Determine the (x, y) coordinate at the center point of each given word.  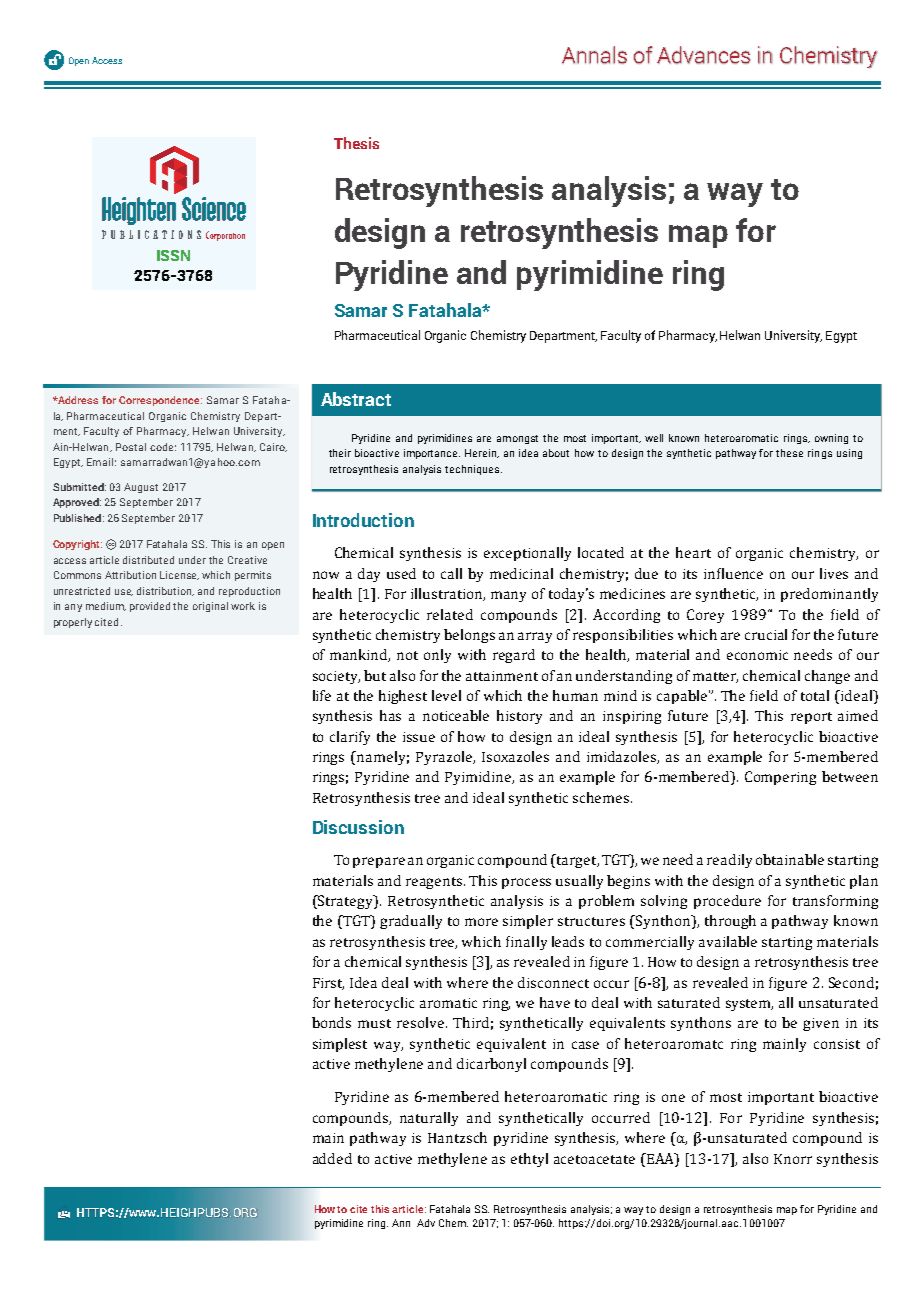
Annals (594, 55)
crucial (766, 634)
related (450, 614)
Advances (703, 55)
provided (150, 607)
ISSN (173, 255)
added (332, 1158)
